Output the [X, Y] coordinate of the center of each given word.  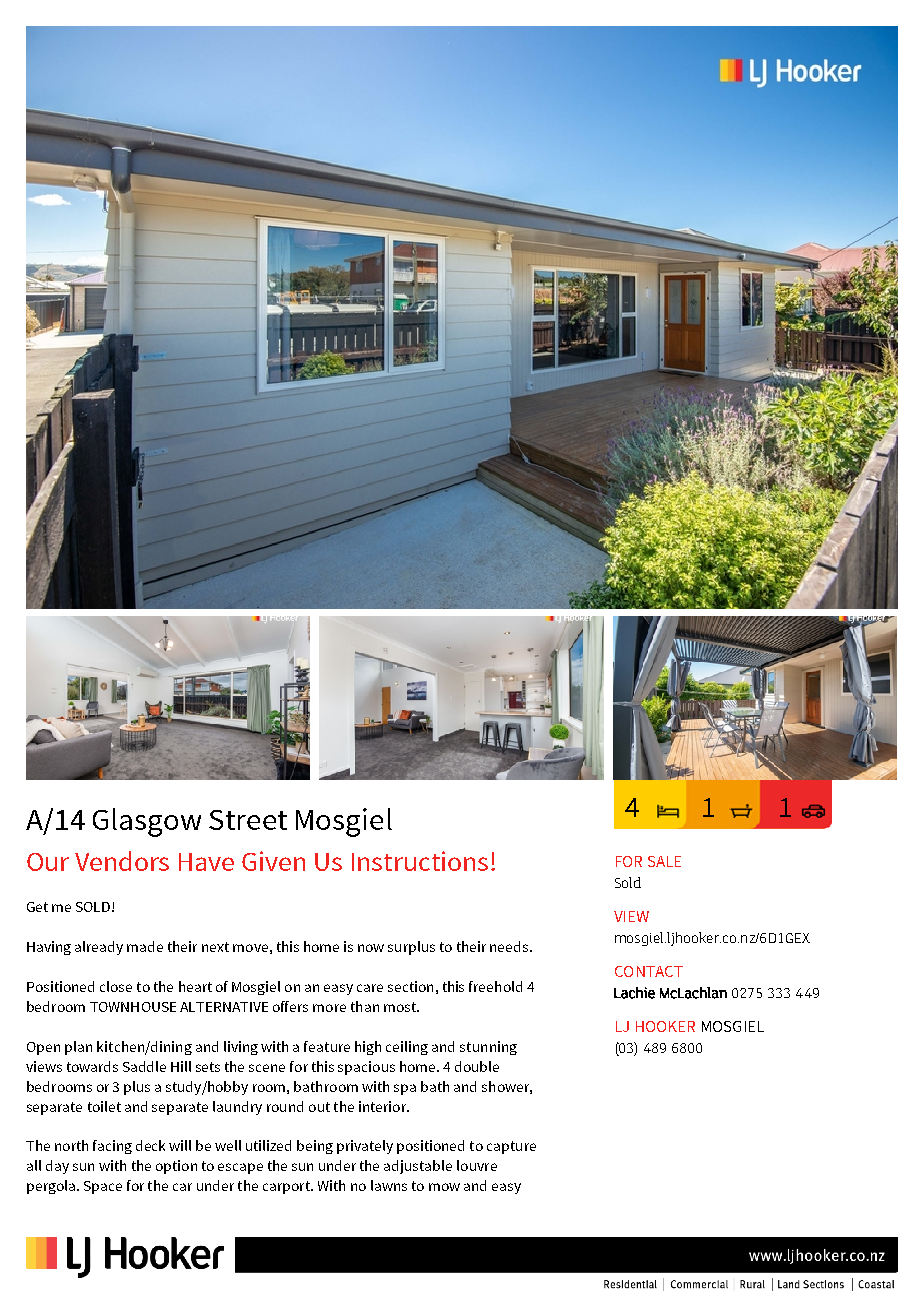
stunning [488, 1048]
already [99, 948]
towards [92, 1066]
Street [248, 820]
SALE [664, 861]
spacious [366, 1068]
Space [103, 1187]
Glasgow [147, 822]
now [371, 948]
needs [509, 946]
